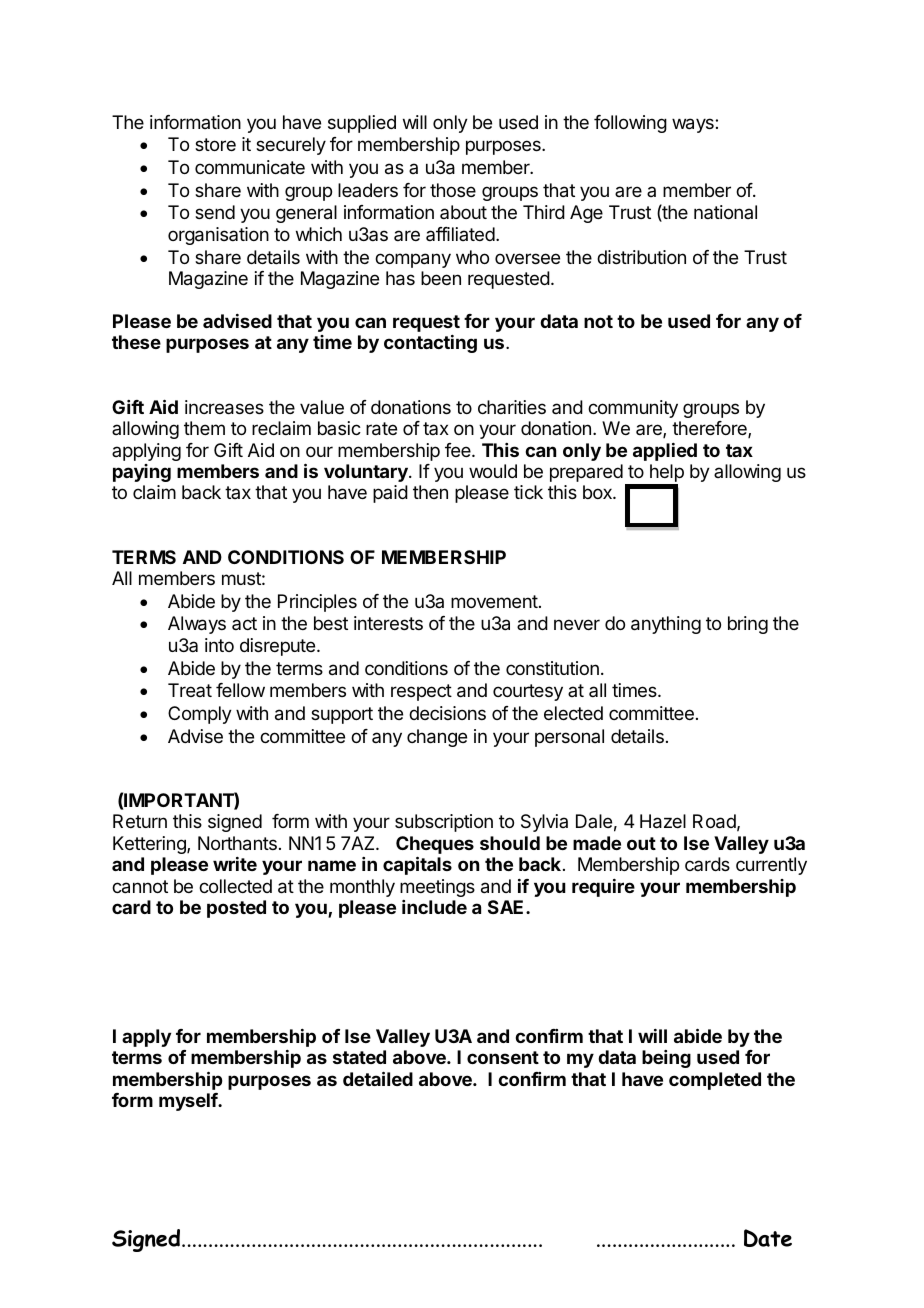  What do you see at coordinates (725, 212) in the document?
I see `national` at bounding box center [725, 212].
